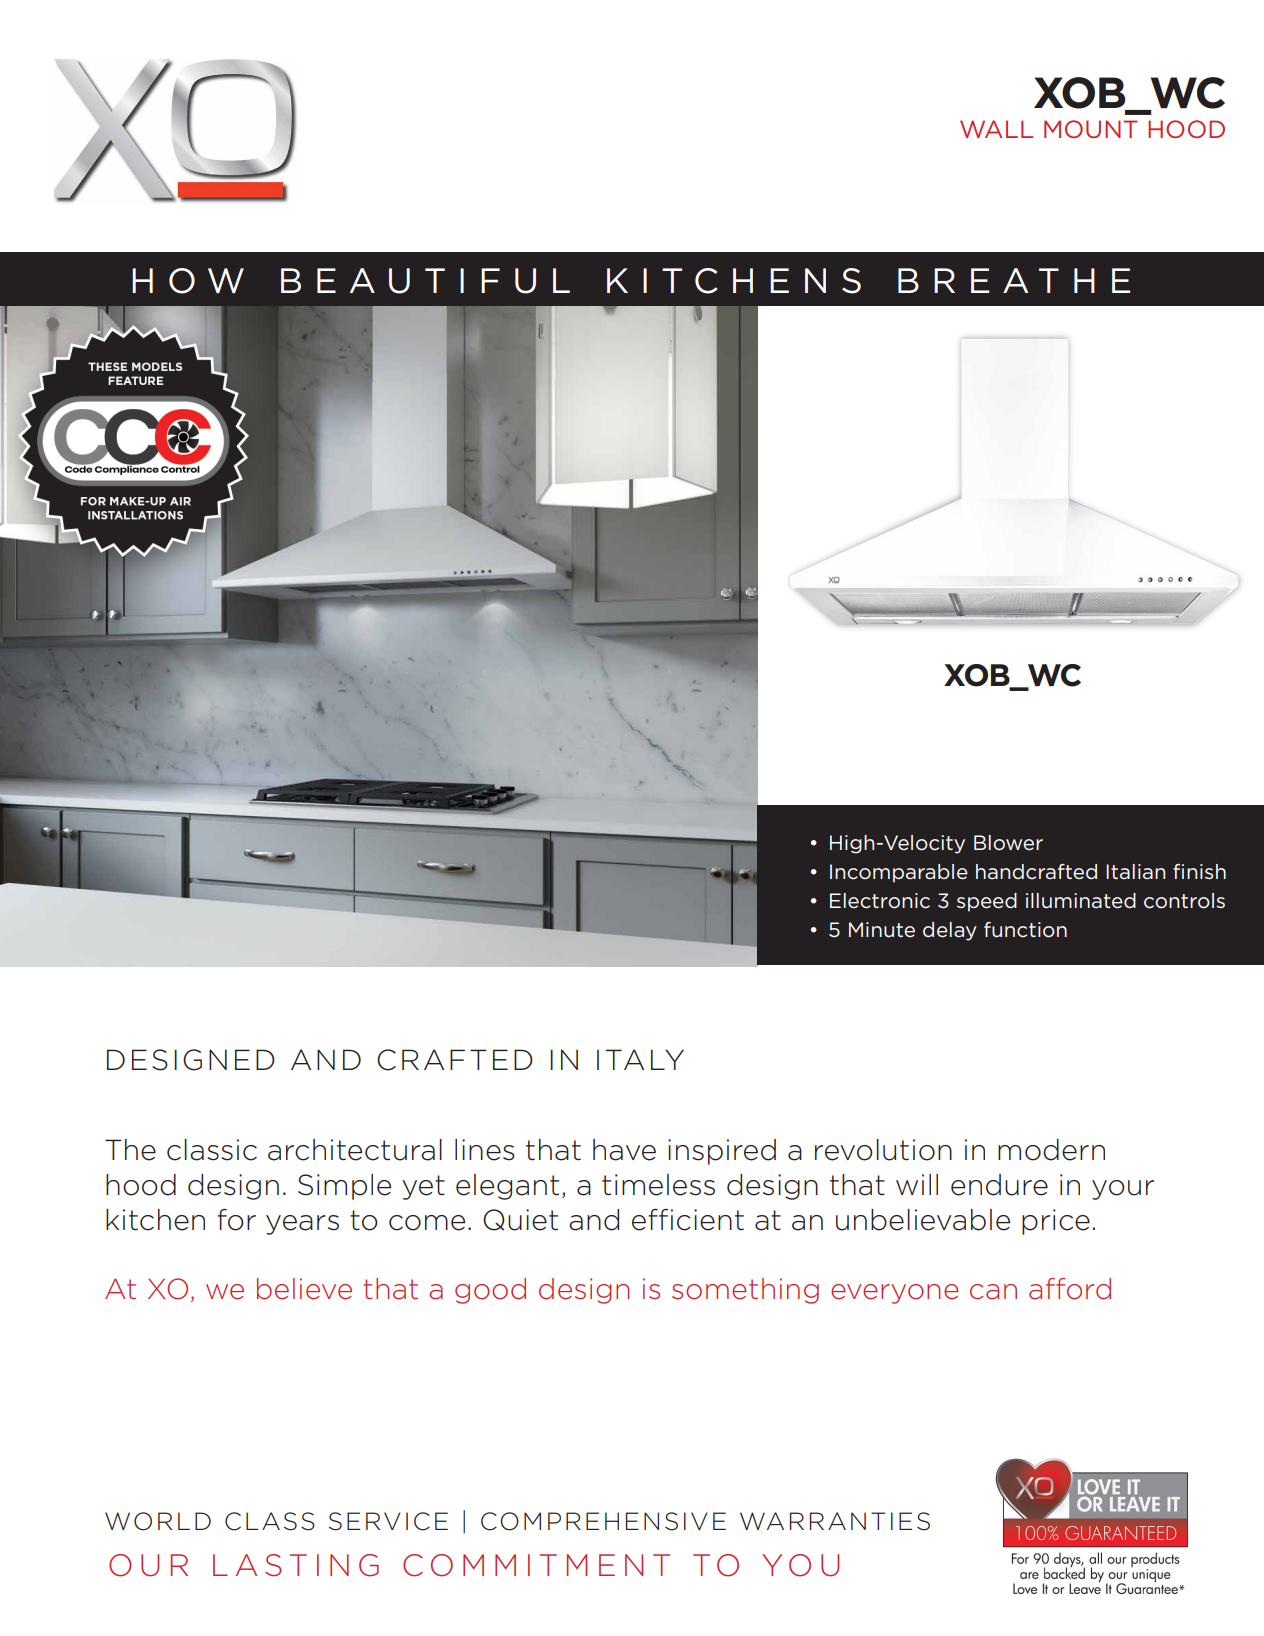 This page has height=1636, width=1264. What do you see at coordinates (603, 1521) in the page?
I see `COMPREHENSIVE` at bounding box center [603, 1521].
